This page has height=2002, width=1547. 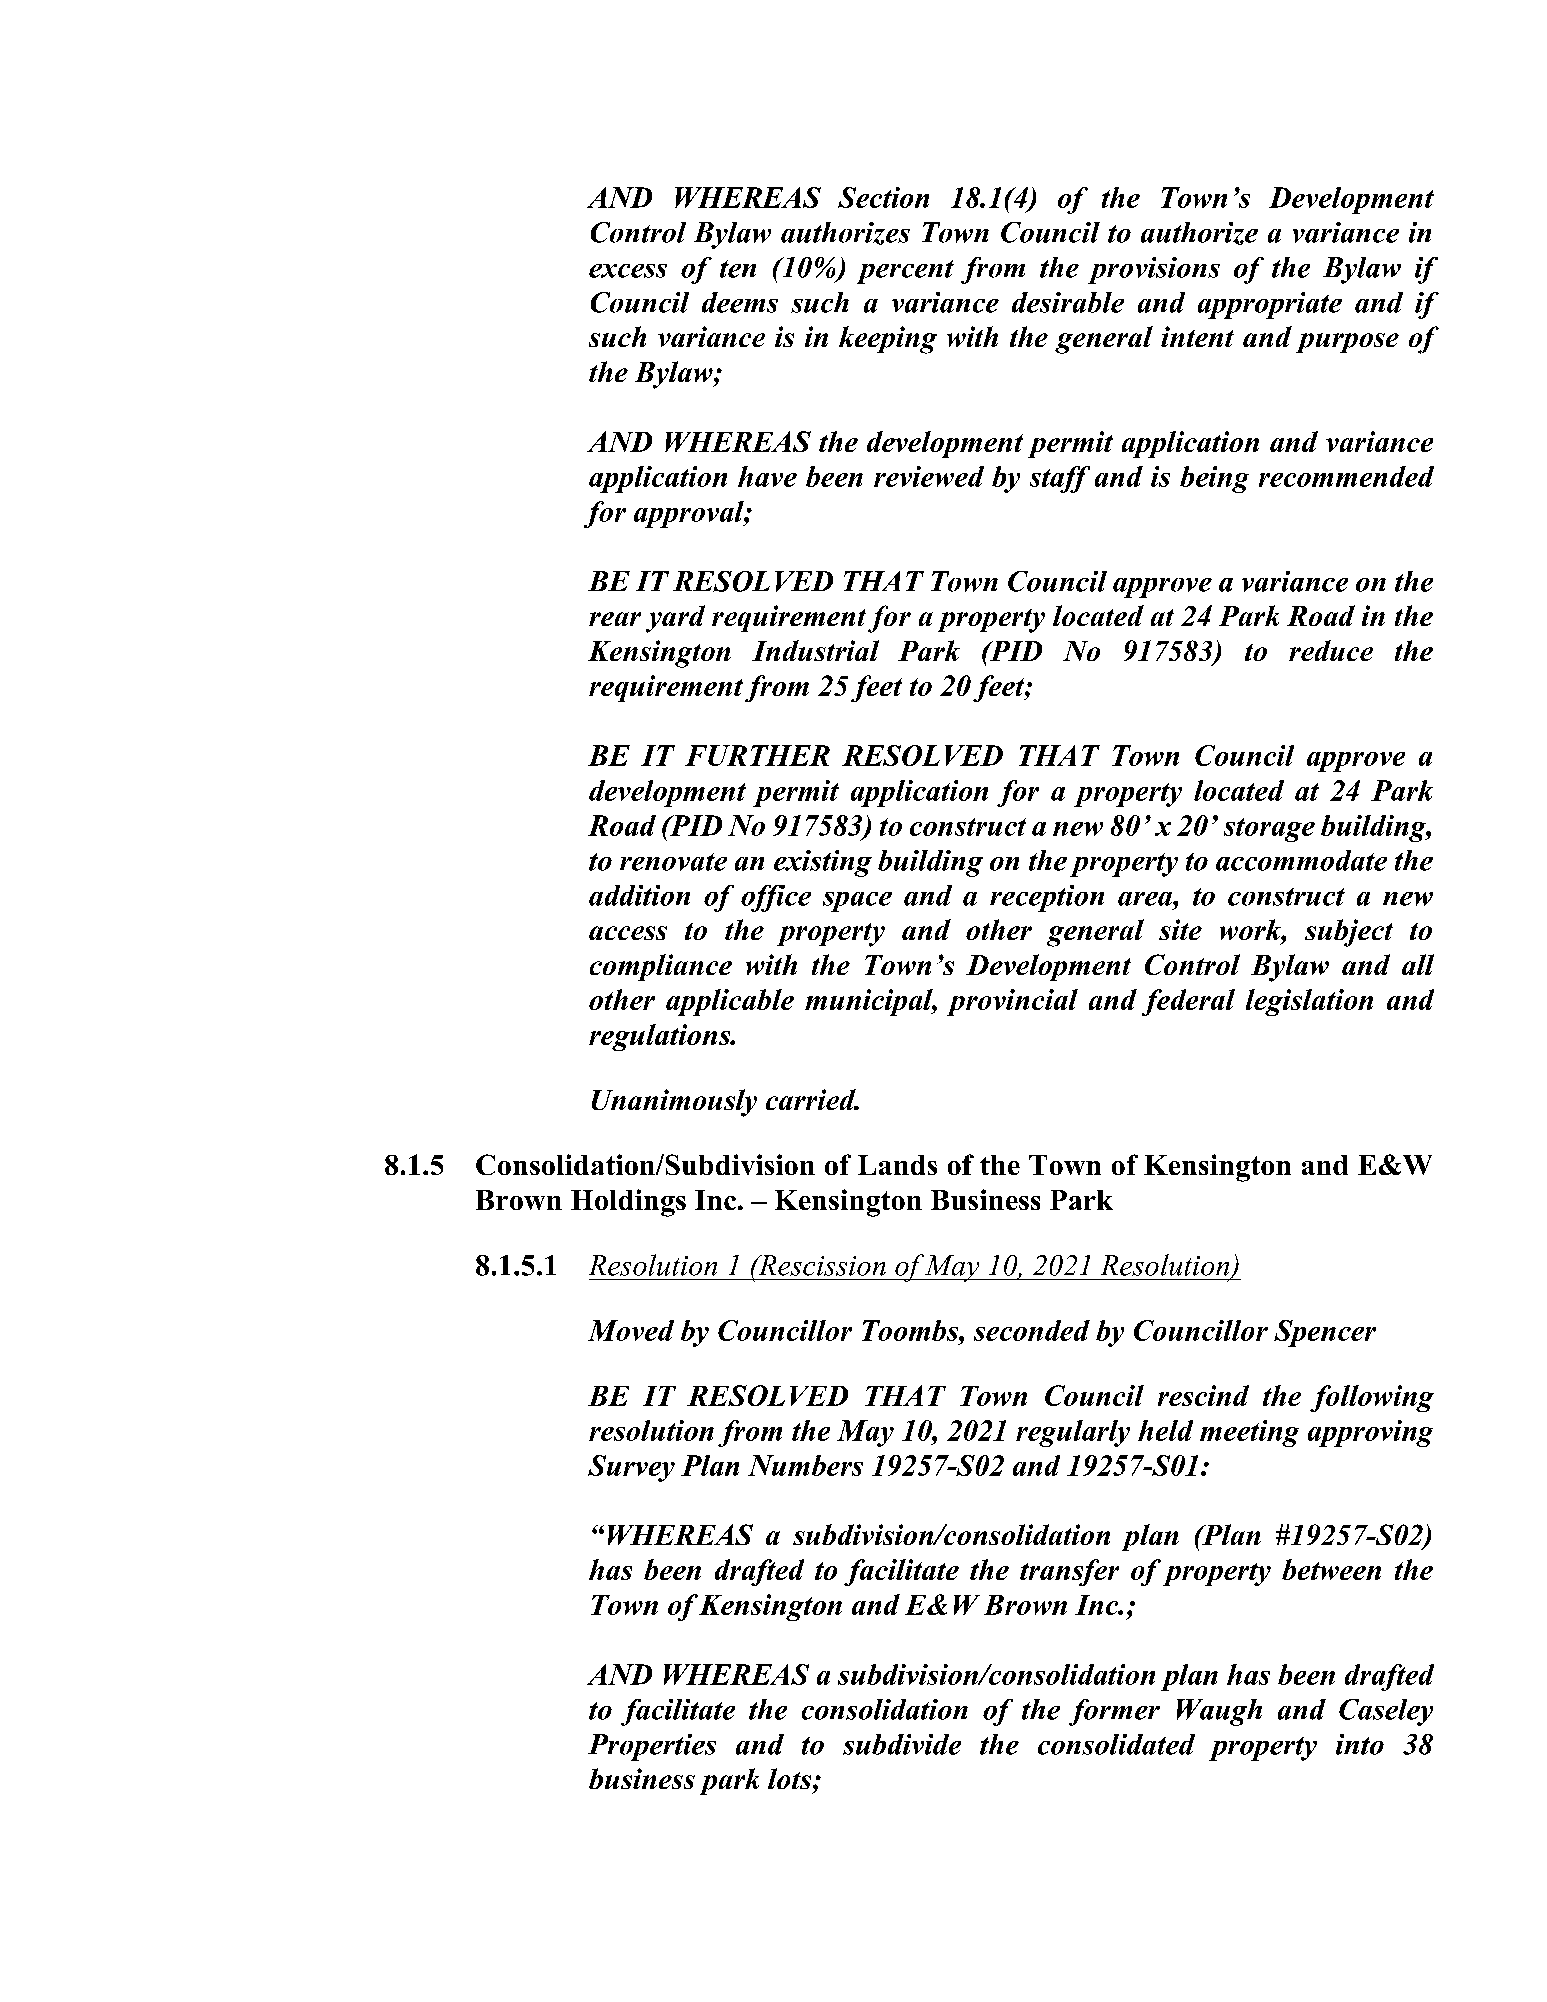 What do you see at coordinates (1032, 1330) in the page?
I see `seconded` at bounding box center [1032, 1330].
